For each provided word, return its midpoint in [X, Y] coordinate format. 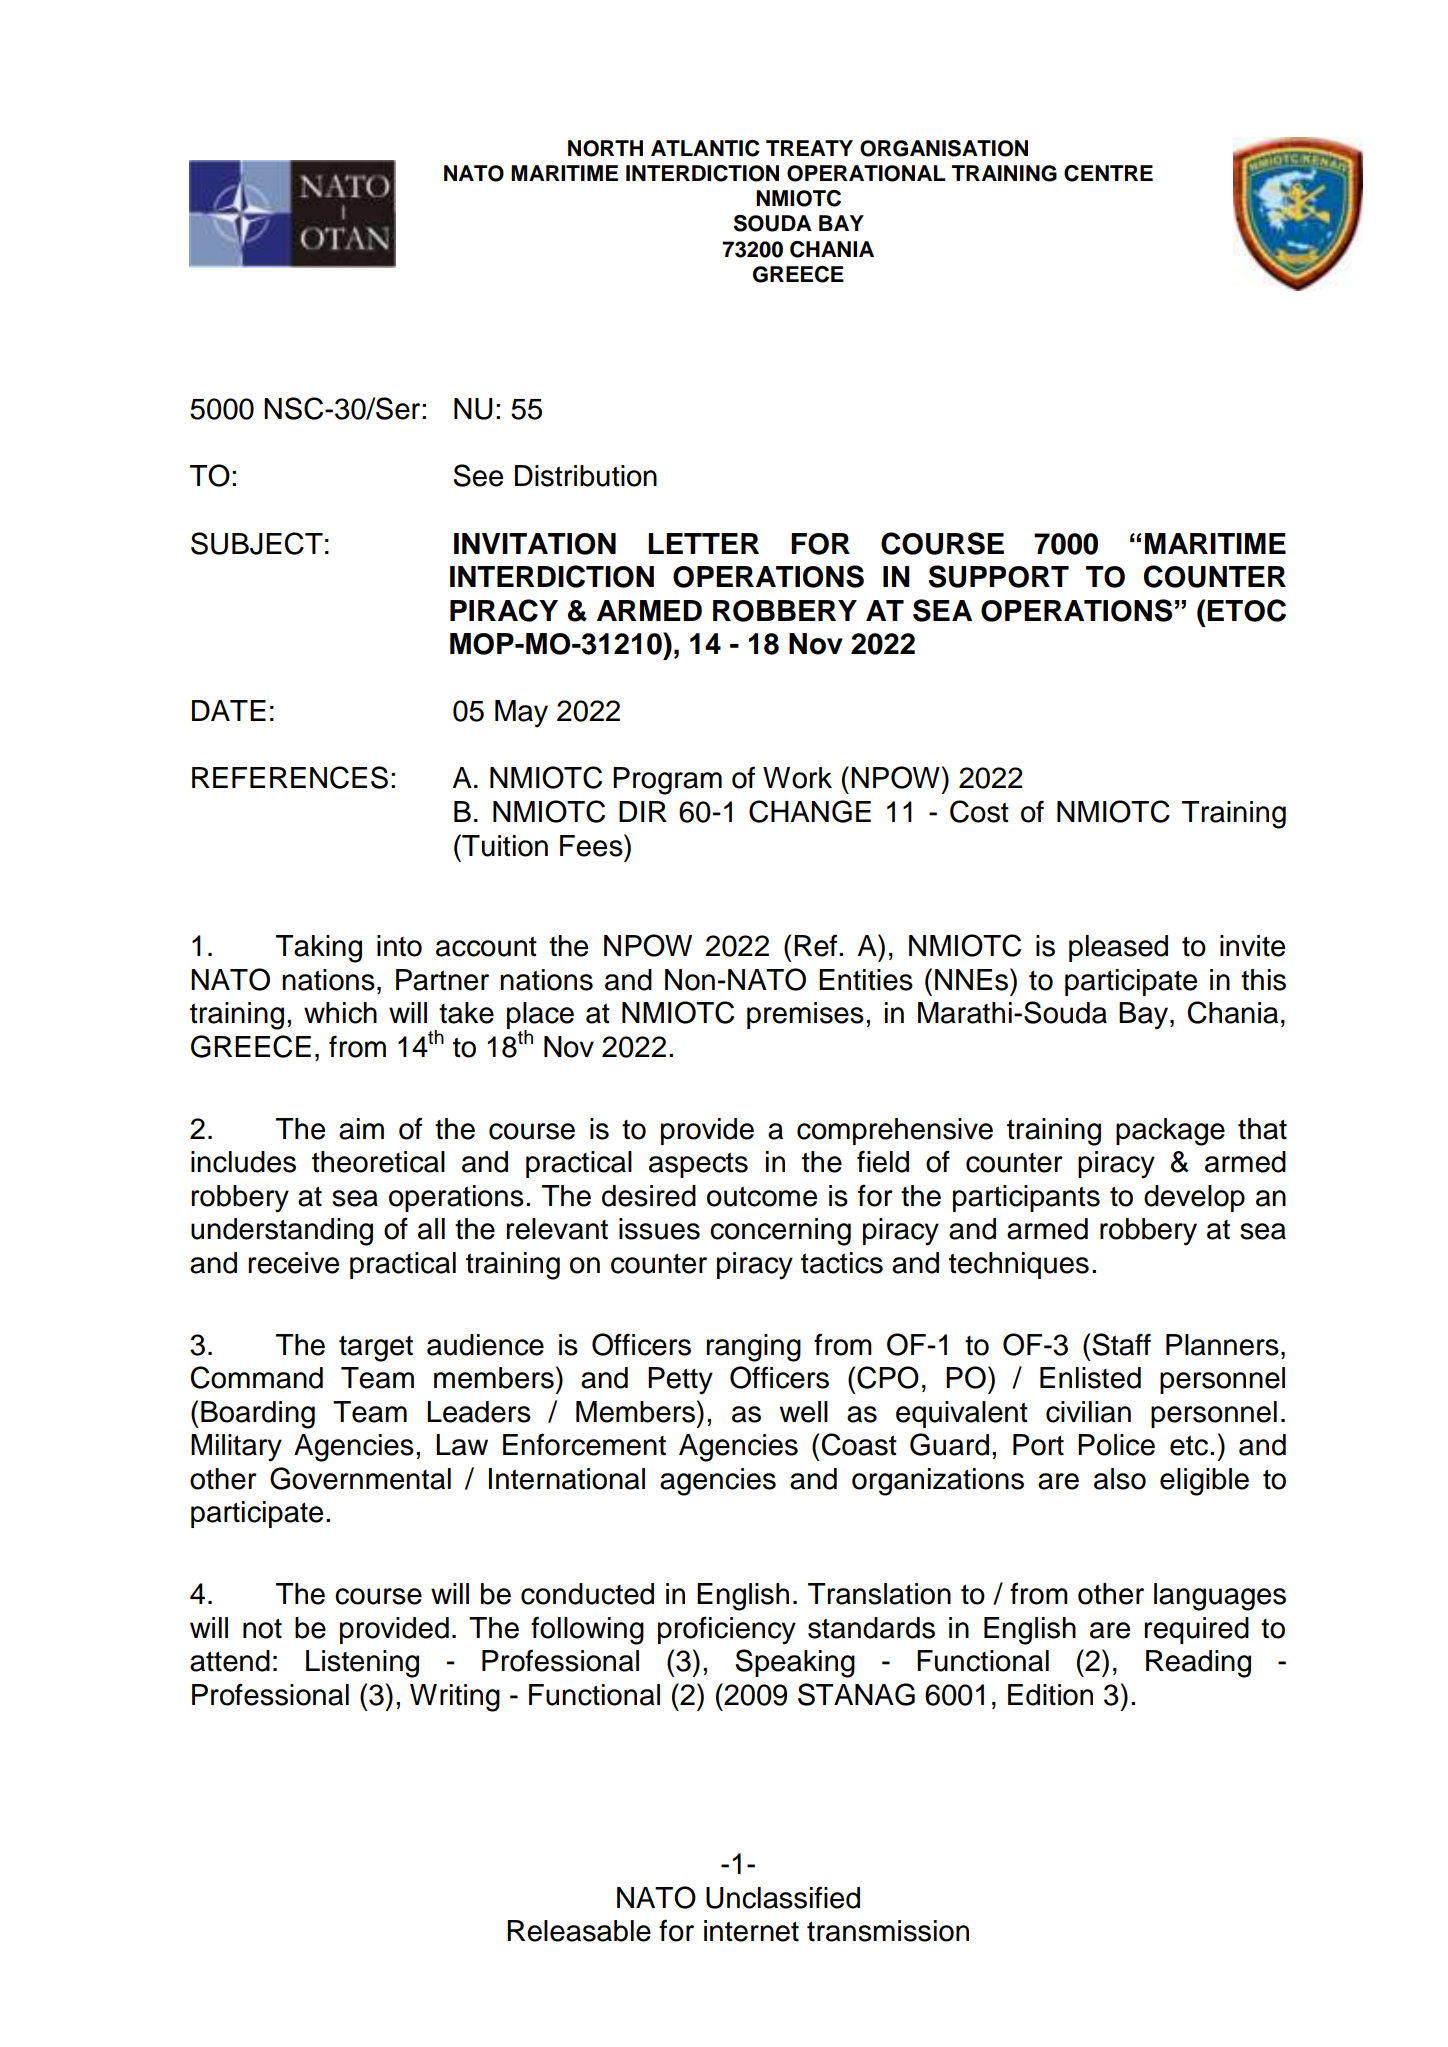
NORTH [605, 148]
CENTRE [1108, 173]
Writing [455, 1698]
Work [797, 778]
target [376, 1348]
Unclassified [783, 1897]
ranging [753, 1348]
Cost [979, 811]
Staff [1122, 1344]
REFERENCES [290, 777]
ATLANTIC [705, 148]
